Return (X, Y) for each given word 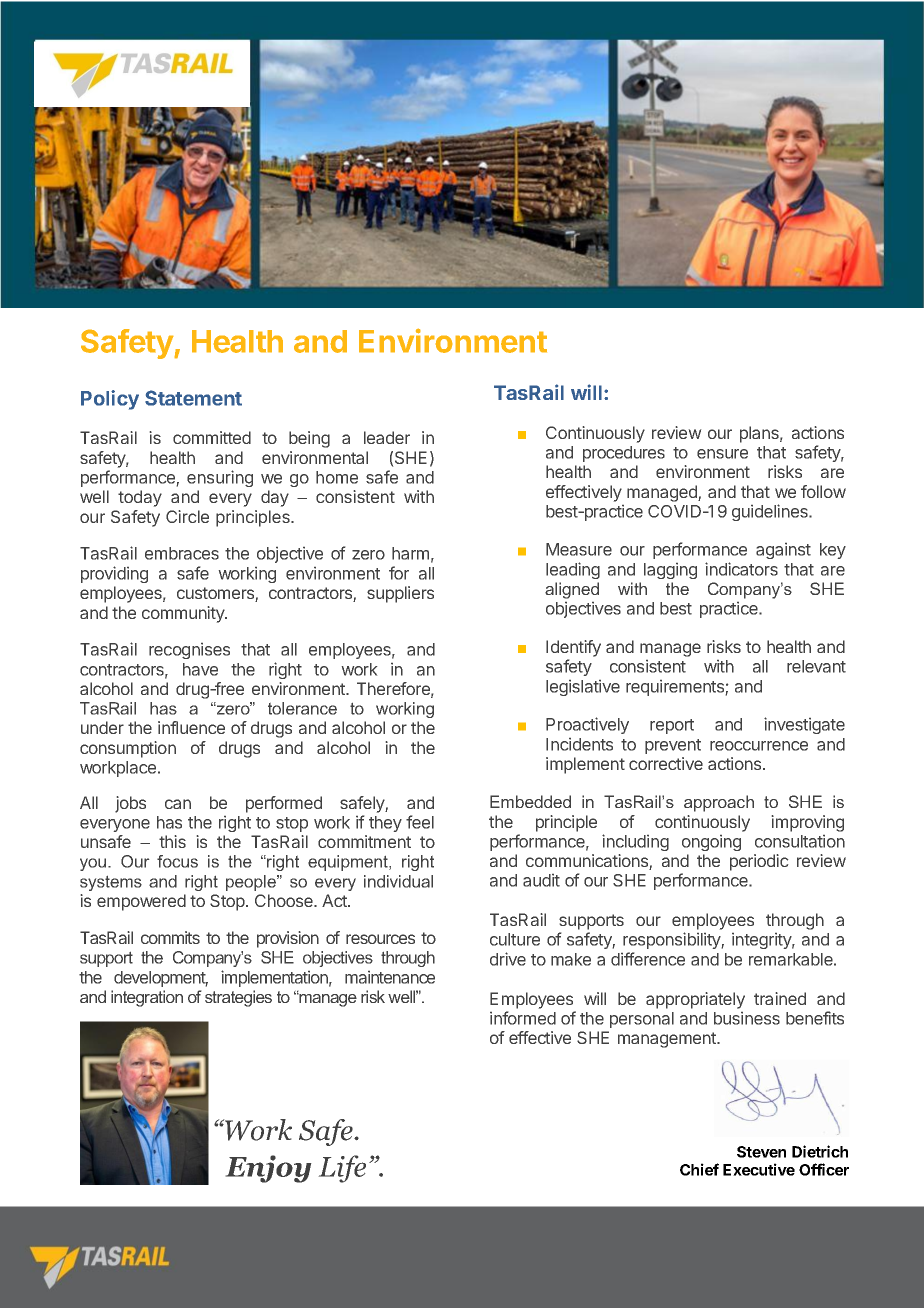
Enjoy (268, 1169)
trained (780, 998)
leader (387, 437)
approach (719, 803)
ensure (722, 454)
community (184, 614)
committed (212, 437)
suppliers (400, 594)
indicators (741, 569)
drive (508, 959)
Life (342, 1169)
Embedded (530, 801)
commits (170, 937)
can (178, 804)
